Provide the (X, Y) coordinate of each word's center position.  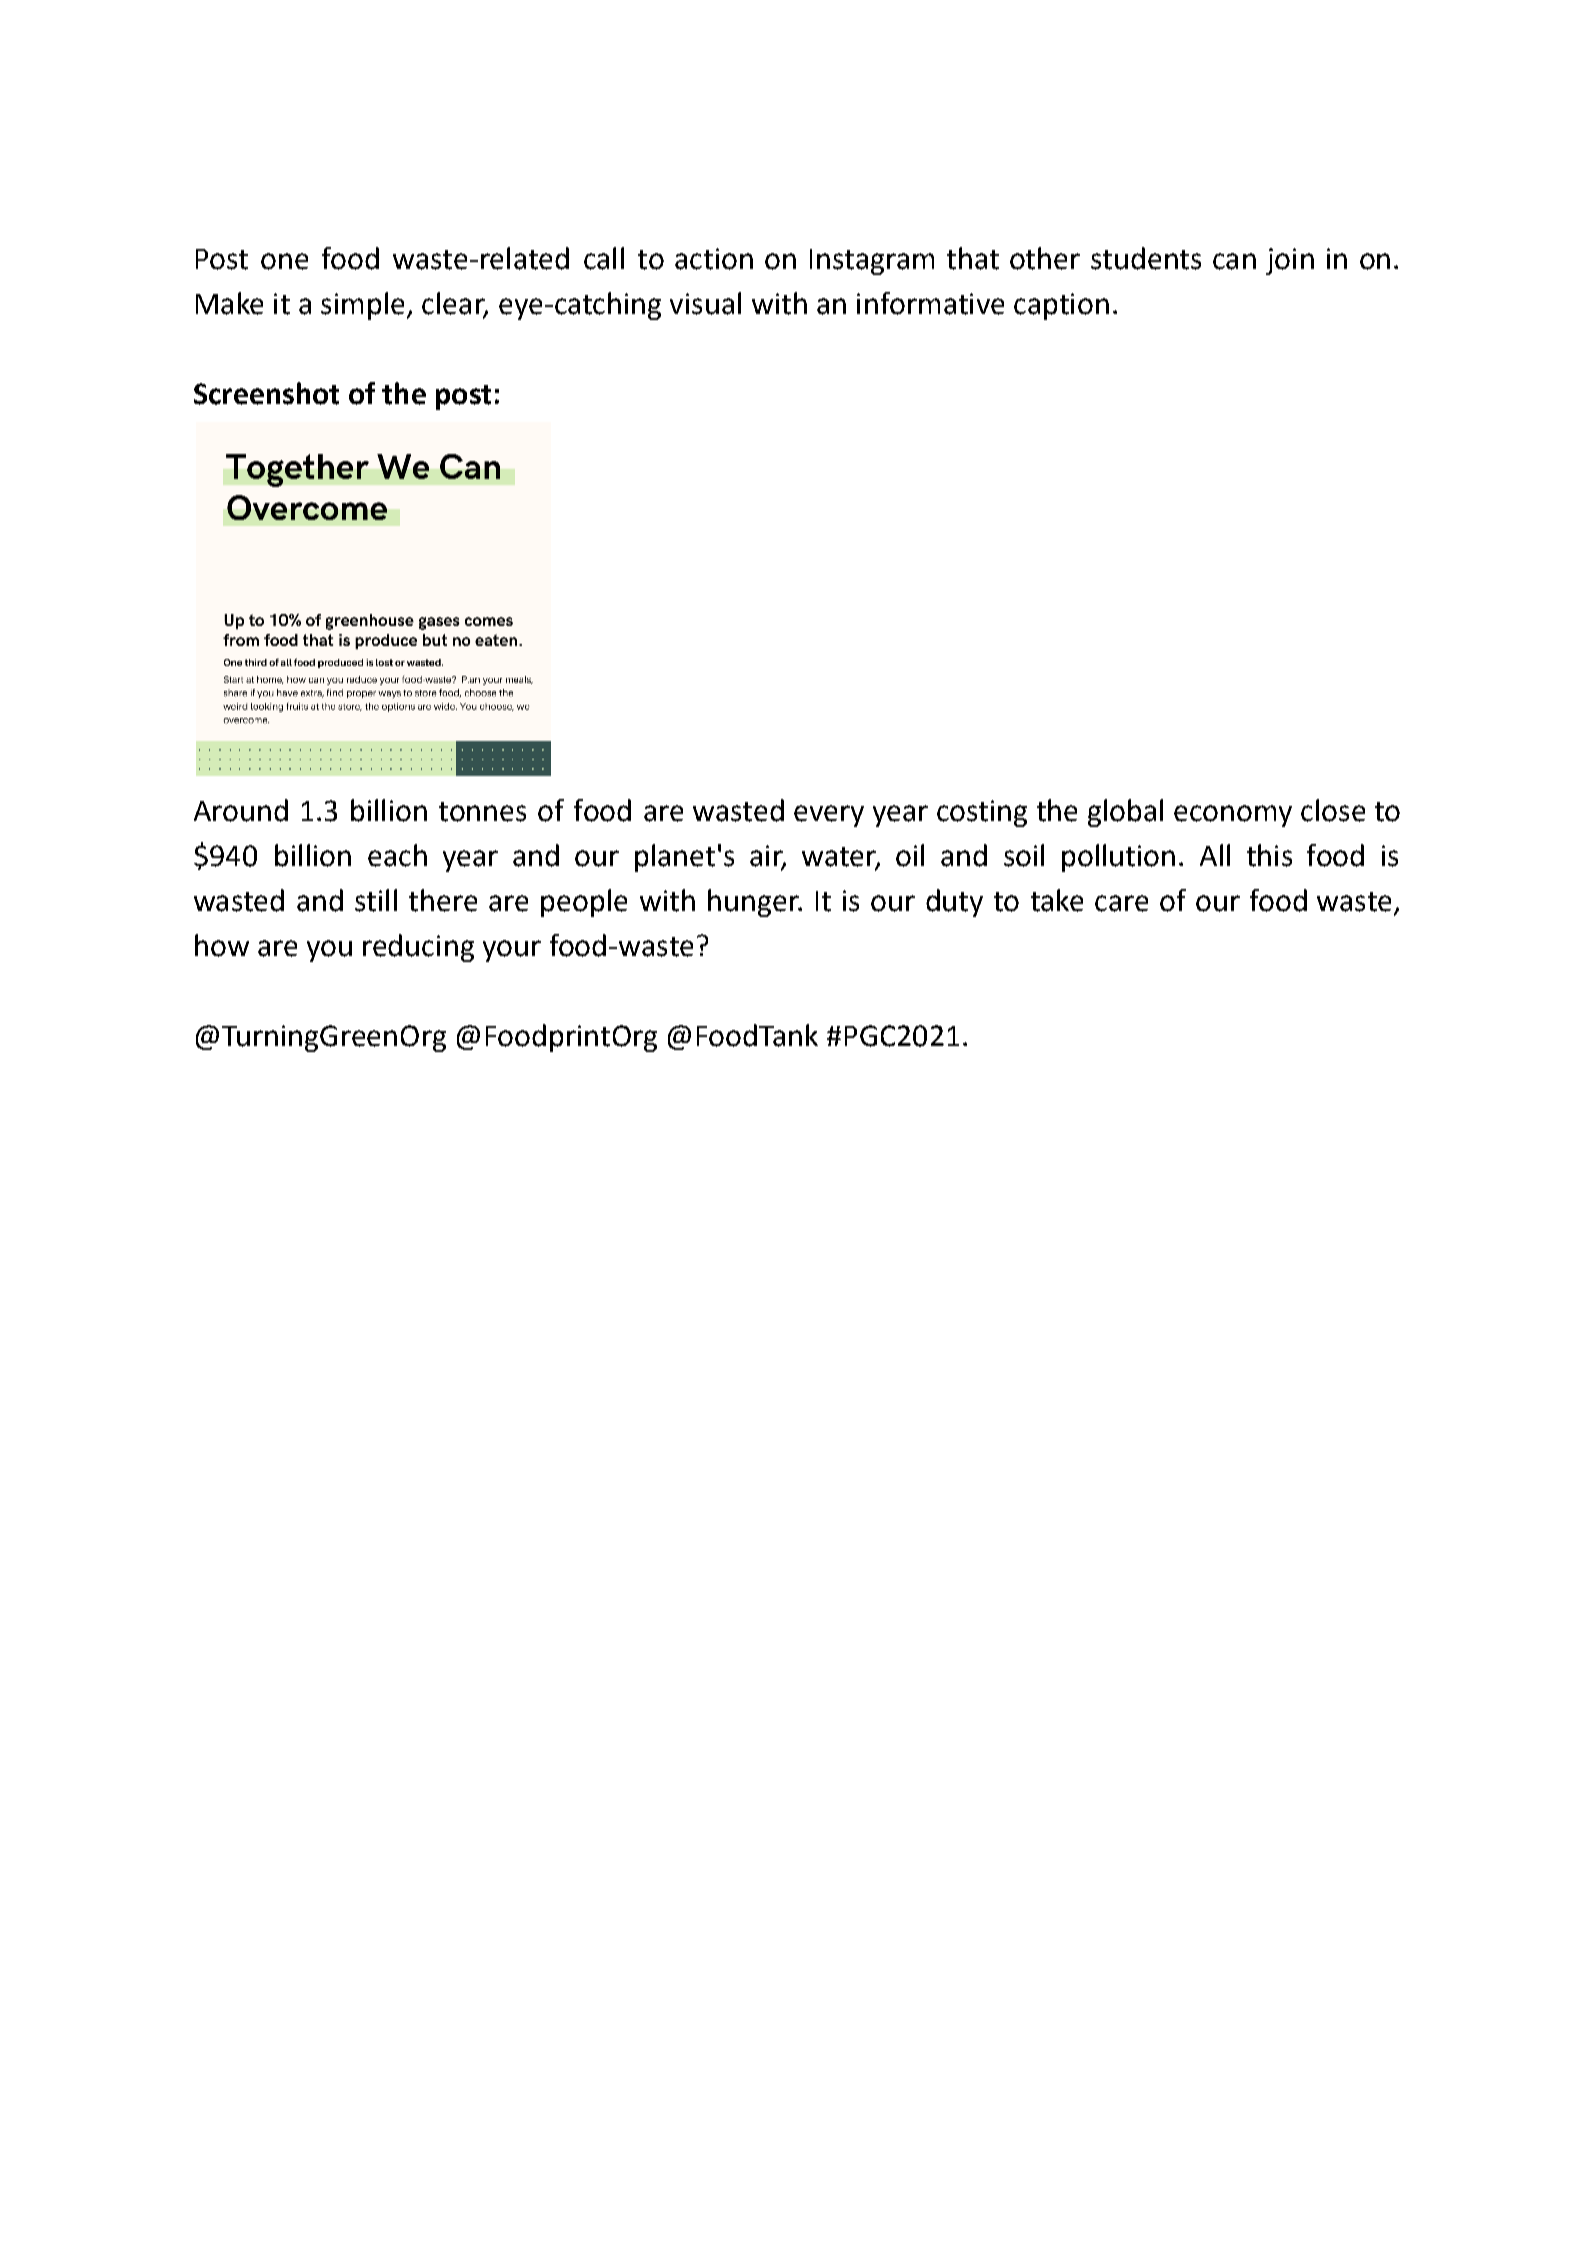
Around (241, 810)
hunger (754, 903)
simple (362, 306)
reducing (418, 948)
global (1125, 813)
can (1234, 261)
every (829, 816)
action (714, 259)
